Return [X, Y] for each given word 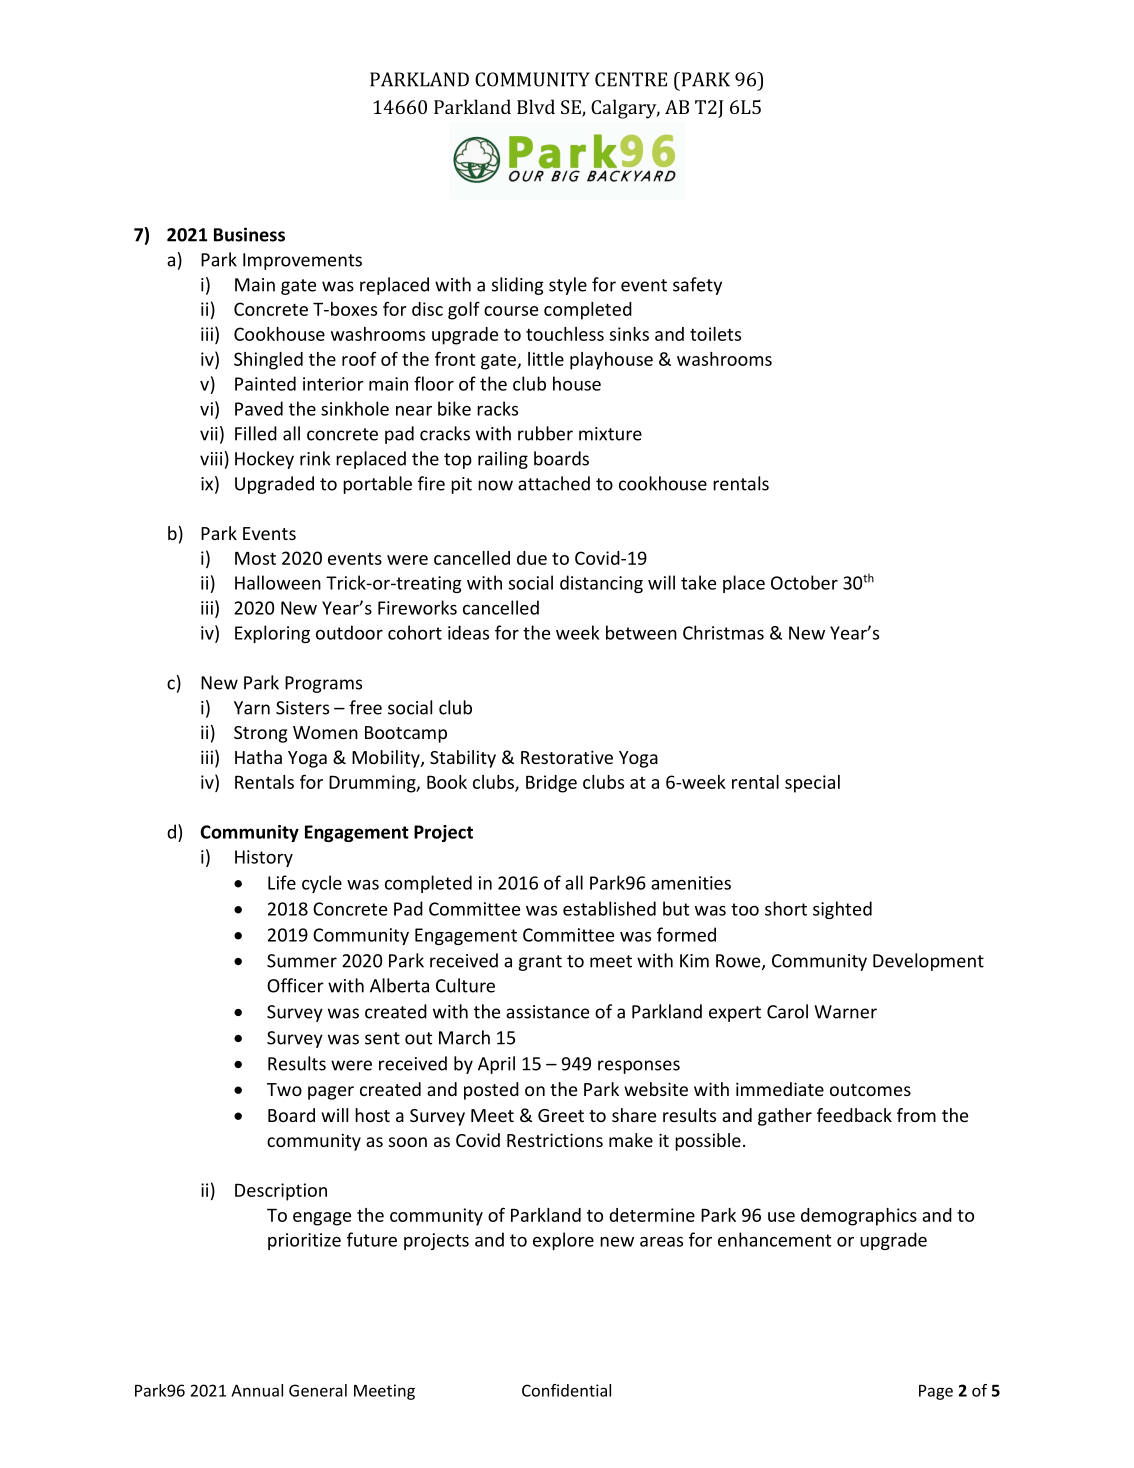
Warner [845, 1012]
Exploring [272, 634]
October [804, 582]
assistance [547, 1012]
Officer [295, 985]
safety [697, 286]
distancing [601, 584]
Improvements [302, 261]
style [568, 286]
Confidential [566, 1390]
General [318, 1390]
